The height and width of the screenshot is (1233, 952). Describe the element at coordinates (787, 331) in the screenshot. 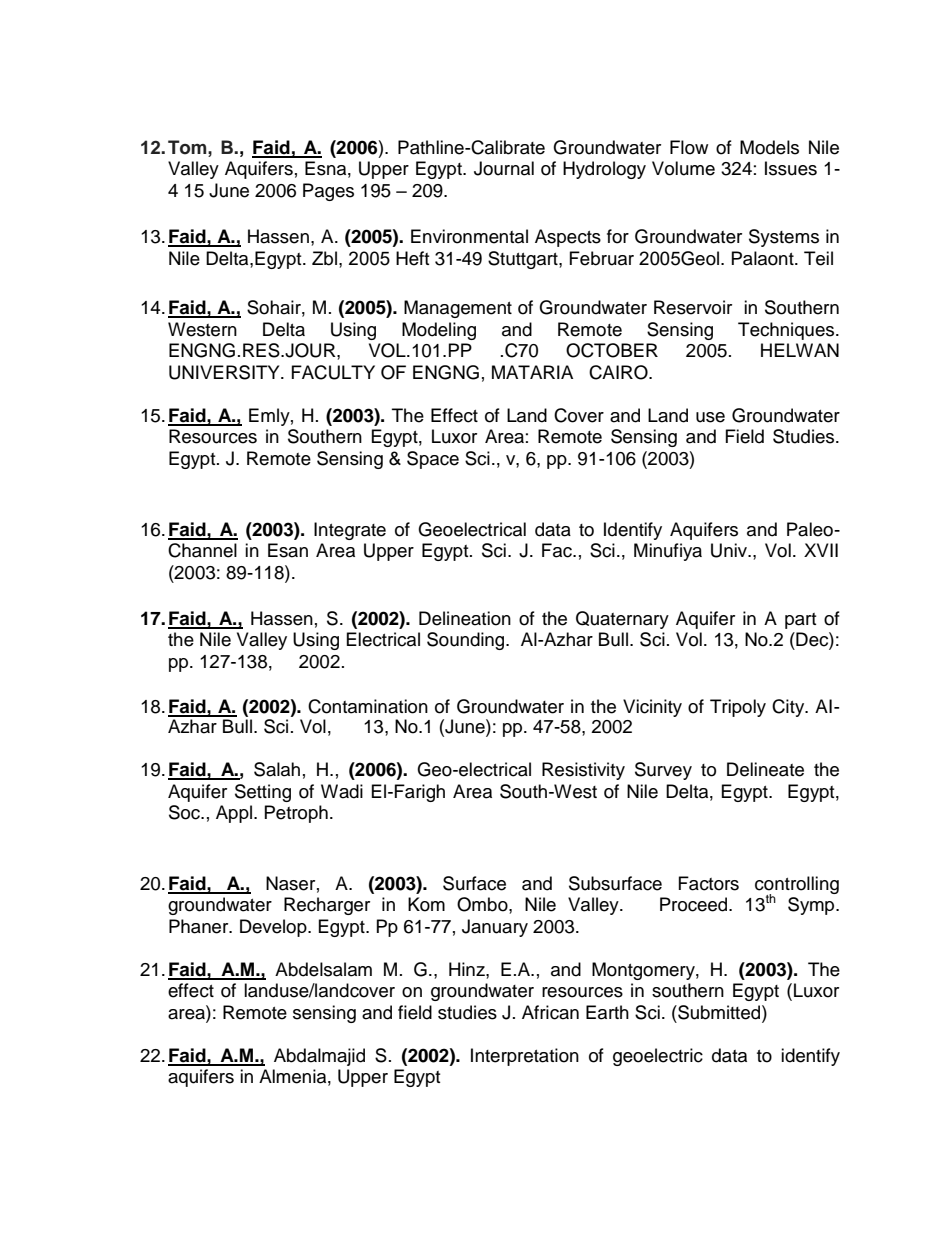

I see `Techniques` at that location.
